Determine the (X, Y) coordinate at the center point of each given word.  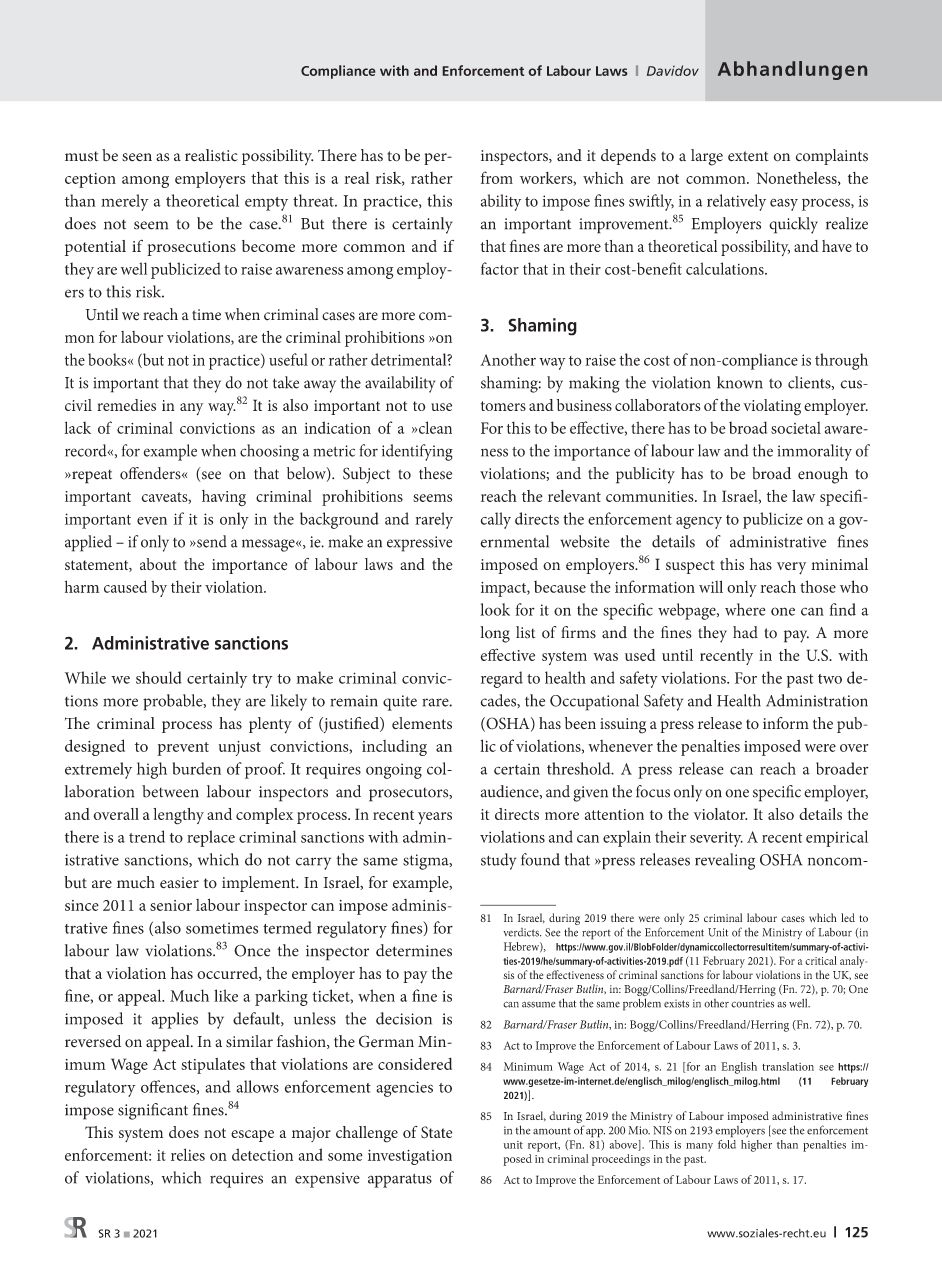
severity (716, 839)
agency (699, 523)
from (497, 177)
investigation (410, 1157)
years (435, 818)
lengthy (178, 816)
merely (125, 202)
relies (188, 1154)
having (224, 498)
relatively (736, 202)
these (435, 473)
